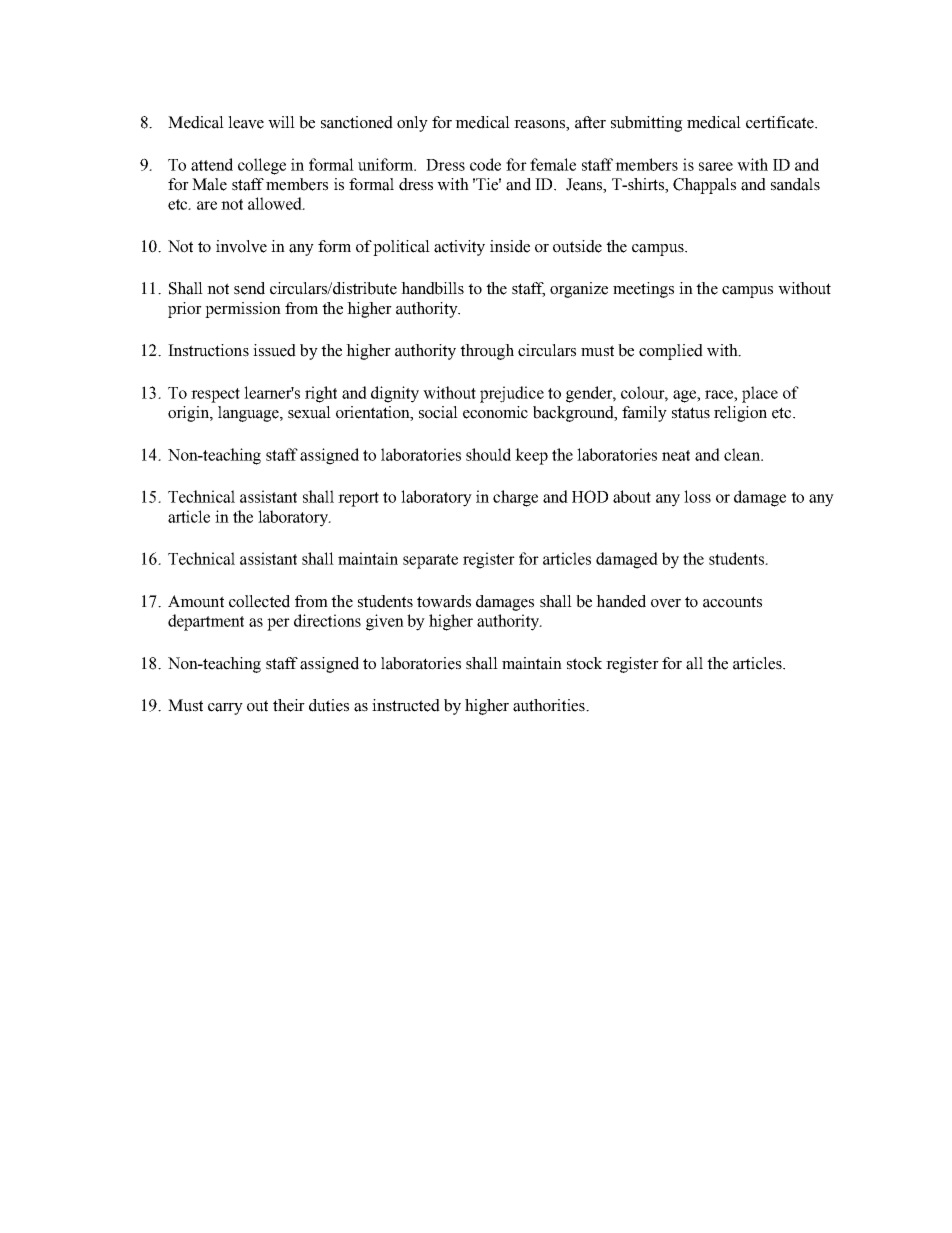 The width and height of the document is (952, 1233). Describe the element at coordinates (289, 705) in the document. I see `their` at that location.
